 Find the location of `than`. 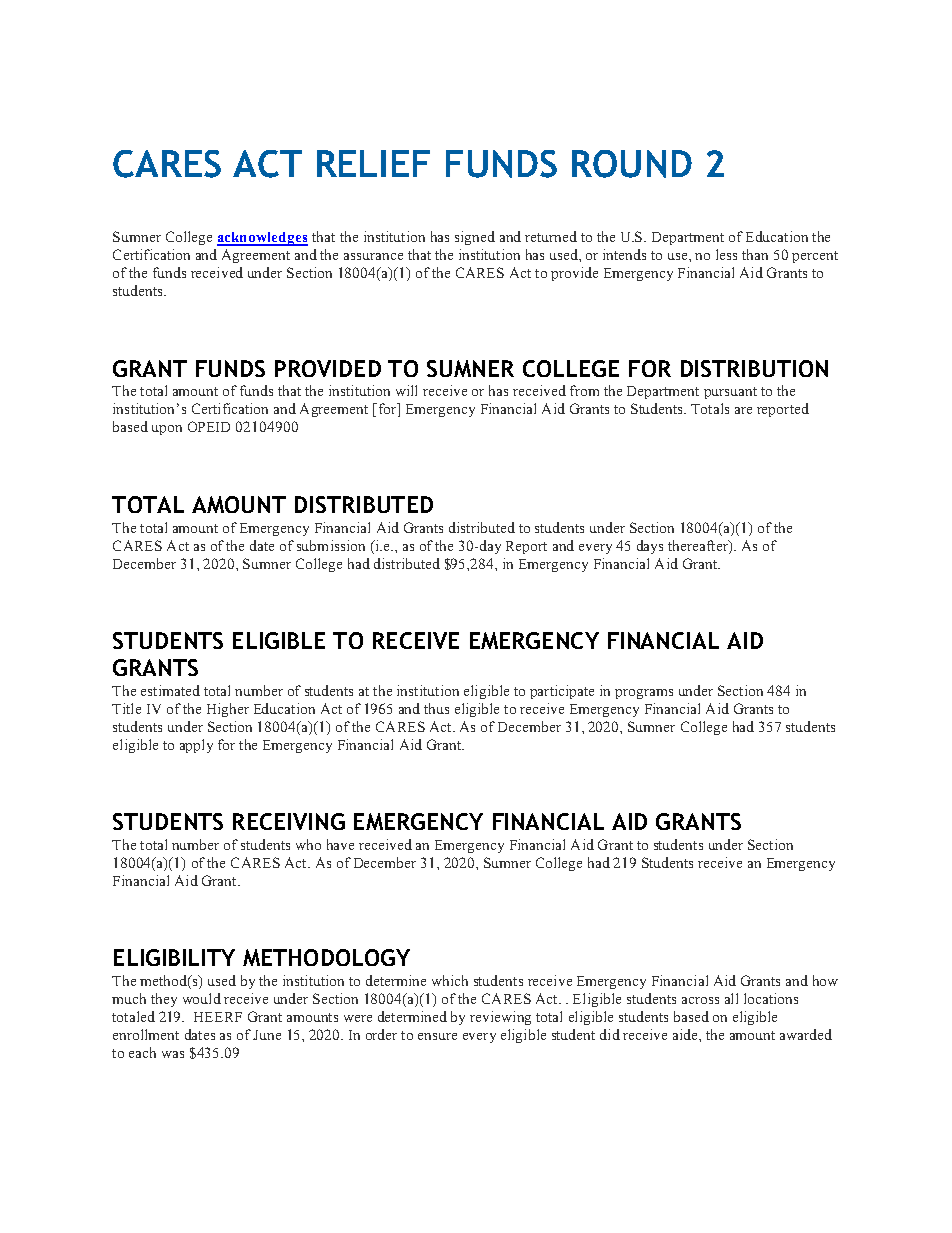

than is located at coordinates (755, 254).
